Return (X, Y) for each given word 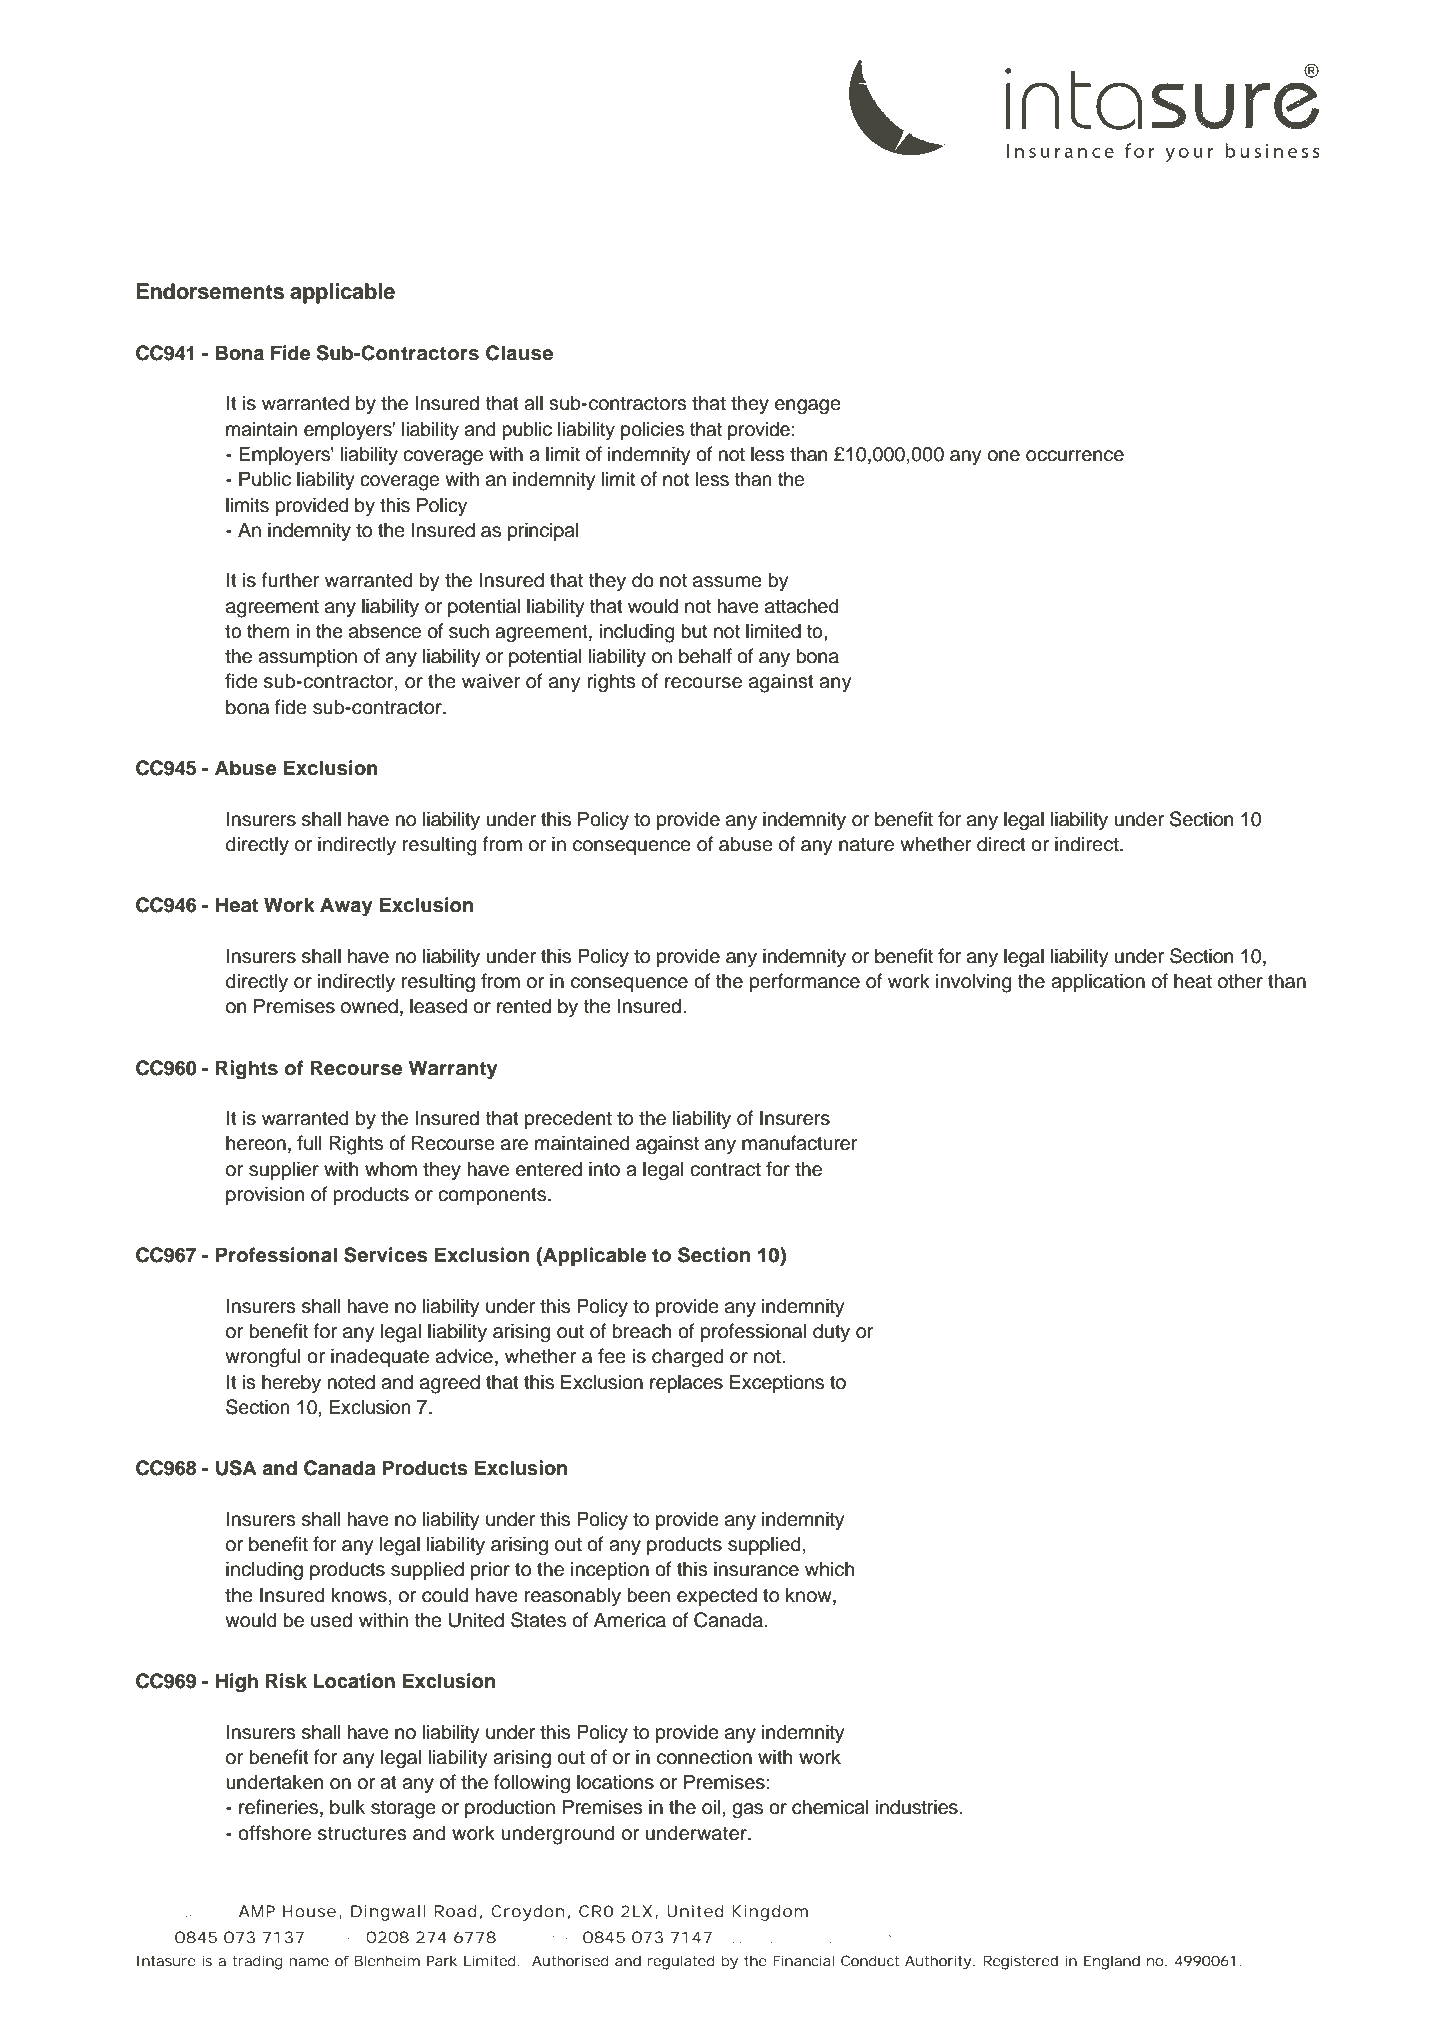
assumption (307, 657)
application (1098, 982)
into (604, 1169)
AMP (257, 1911)
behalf (705, 656)
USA (236, 1468)
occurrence (1075, 456)
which (830, 1569)
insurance (756, 1569)
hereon (256, 1143)
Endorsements (210, 291)
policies (652, 430)
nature (866, 845)
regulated (681, 1962)
